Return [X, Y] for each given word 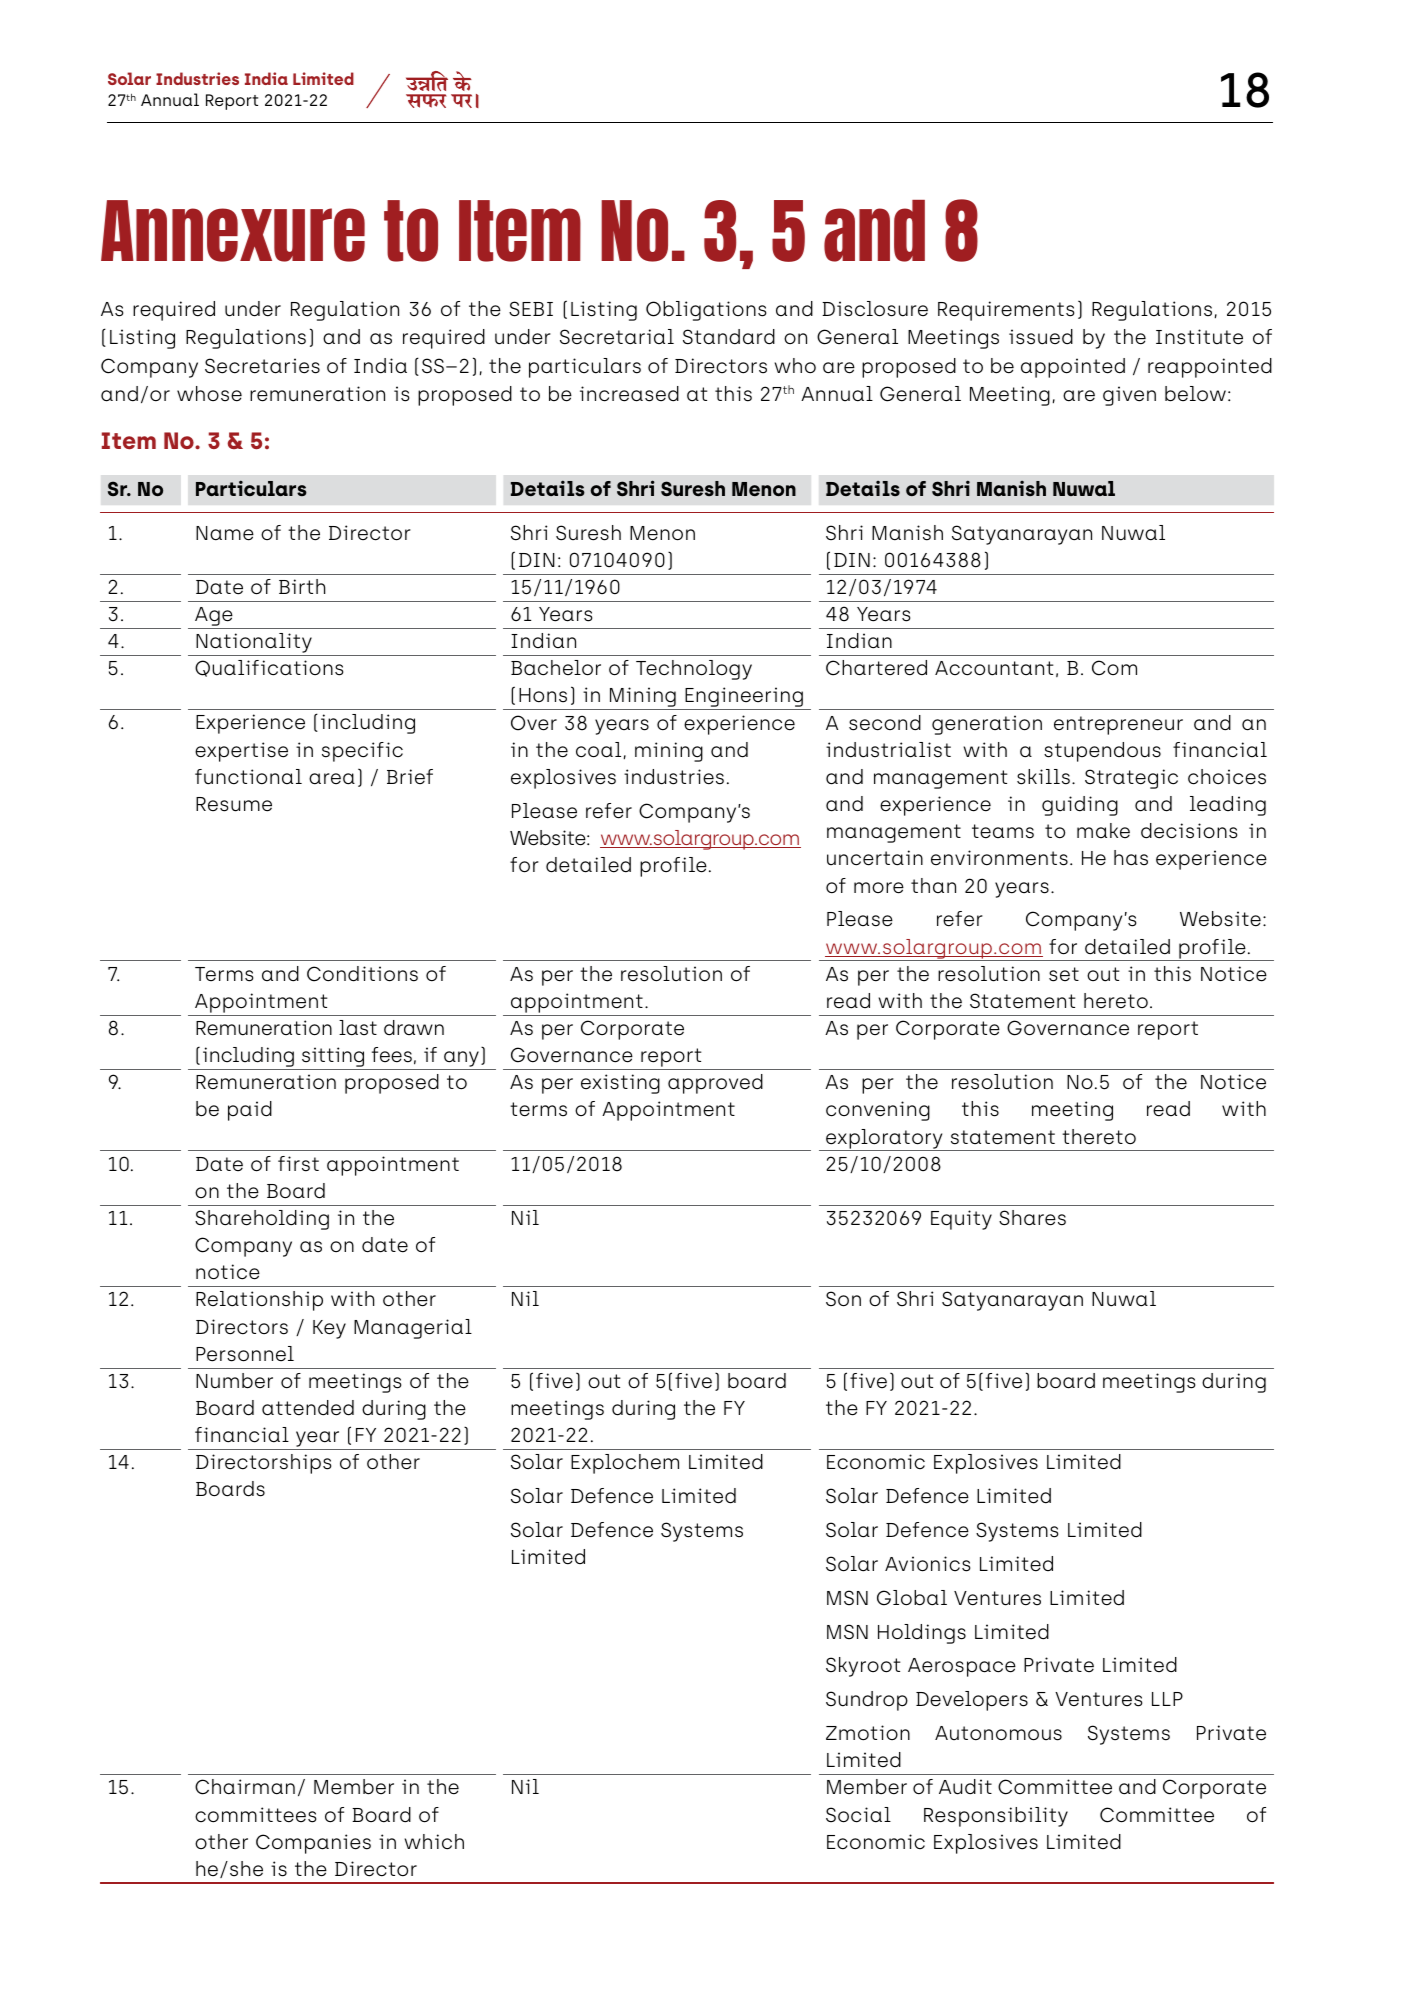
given [1129, 396]
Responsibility [996, 1817]
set [1064, 974]
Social [858, 1815]
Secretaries [262, 366]
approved [715, 1084]
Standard [729, 337]
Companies [313, 1844]
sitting [333, 1058]
